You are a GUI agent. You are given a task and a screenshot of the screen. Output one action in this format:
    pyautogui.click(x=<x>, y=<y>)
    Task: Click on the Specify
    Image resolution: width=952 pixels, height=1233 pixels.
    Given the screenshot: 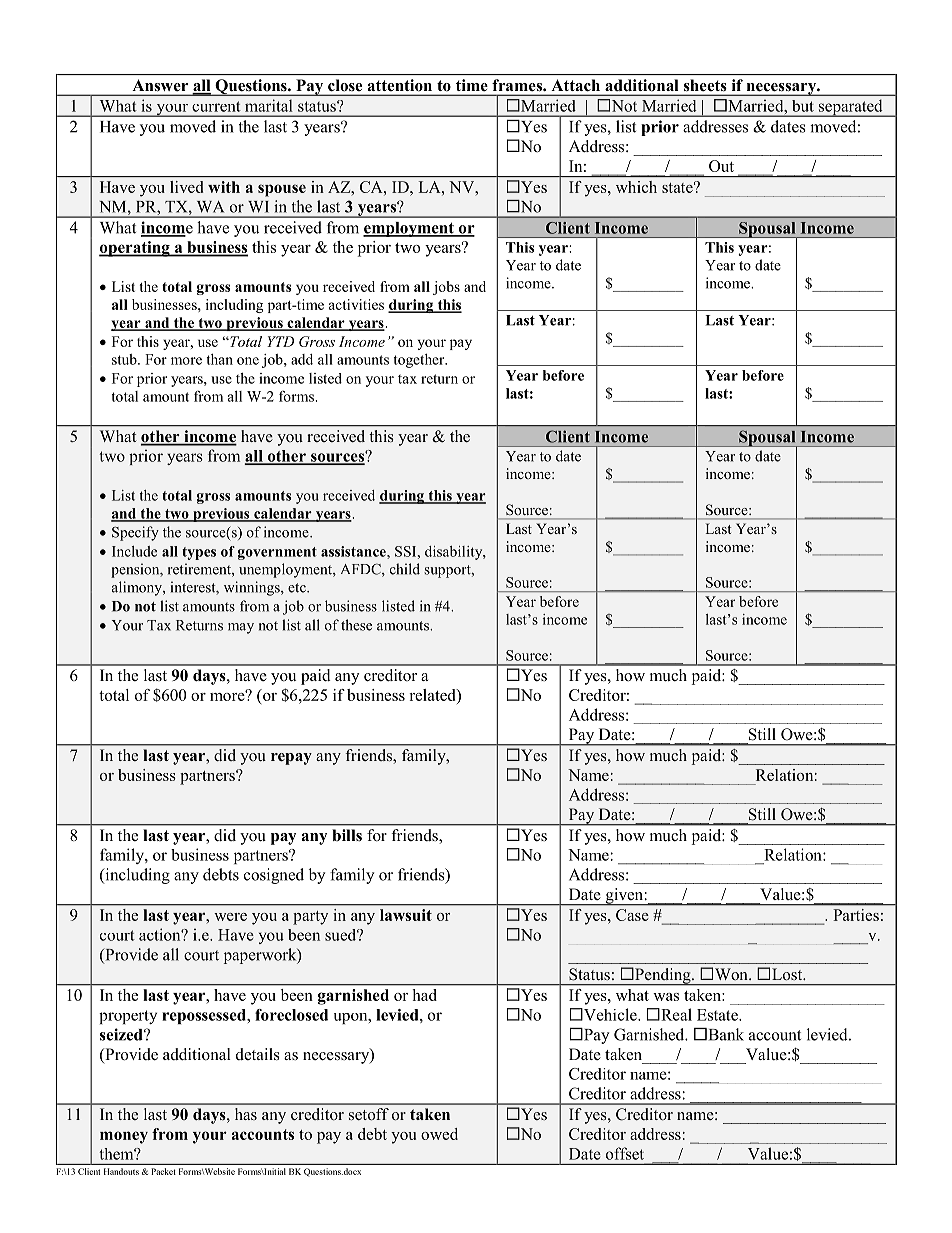 What is the action you would take?
    pyautogui.click(x=135, y=533)
